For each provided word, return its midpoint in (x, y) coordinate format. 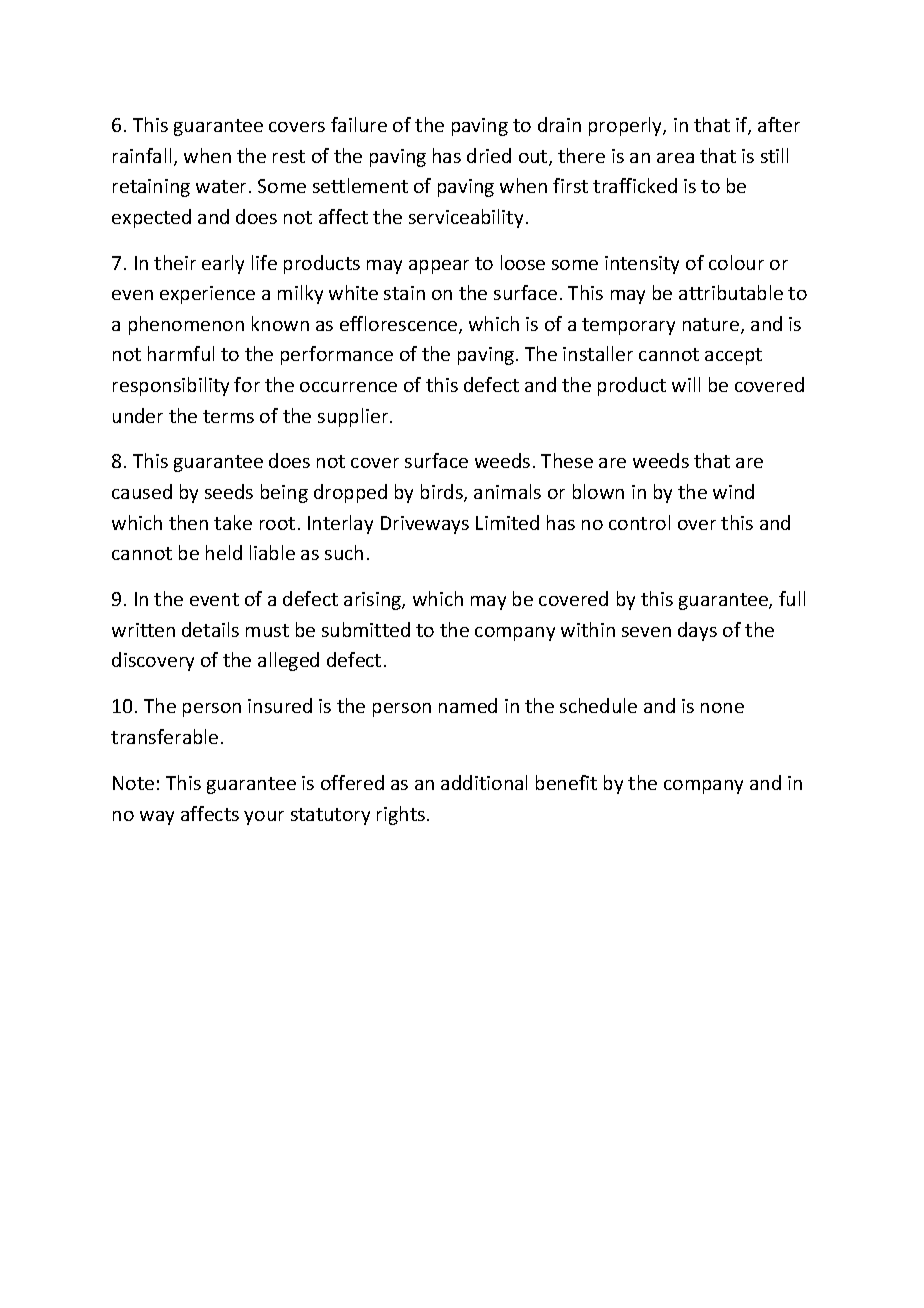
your (264, 818)
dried (489, 155)
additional (484, 782)
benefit (566, 782)
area (675, 158)
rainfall (142, 155)
